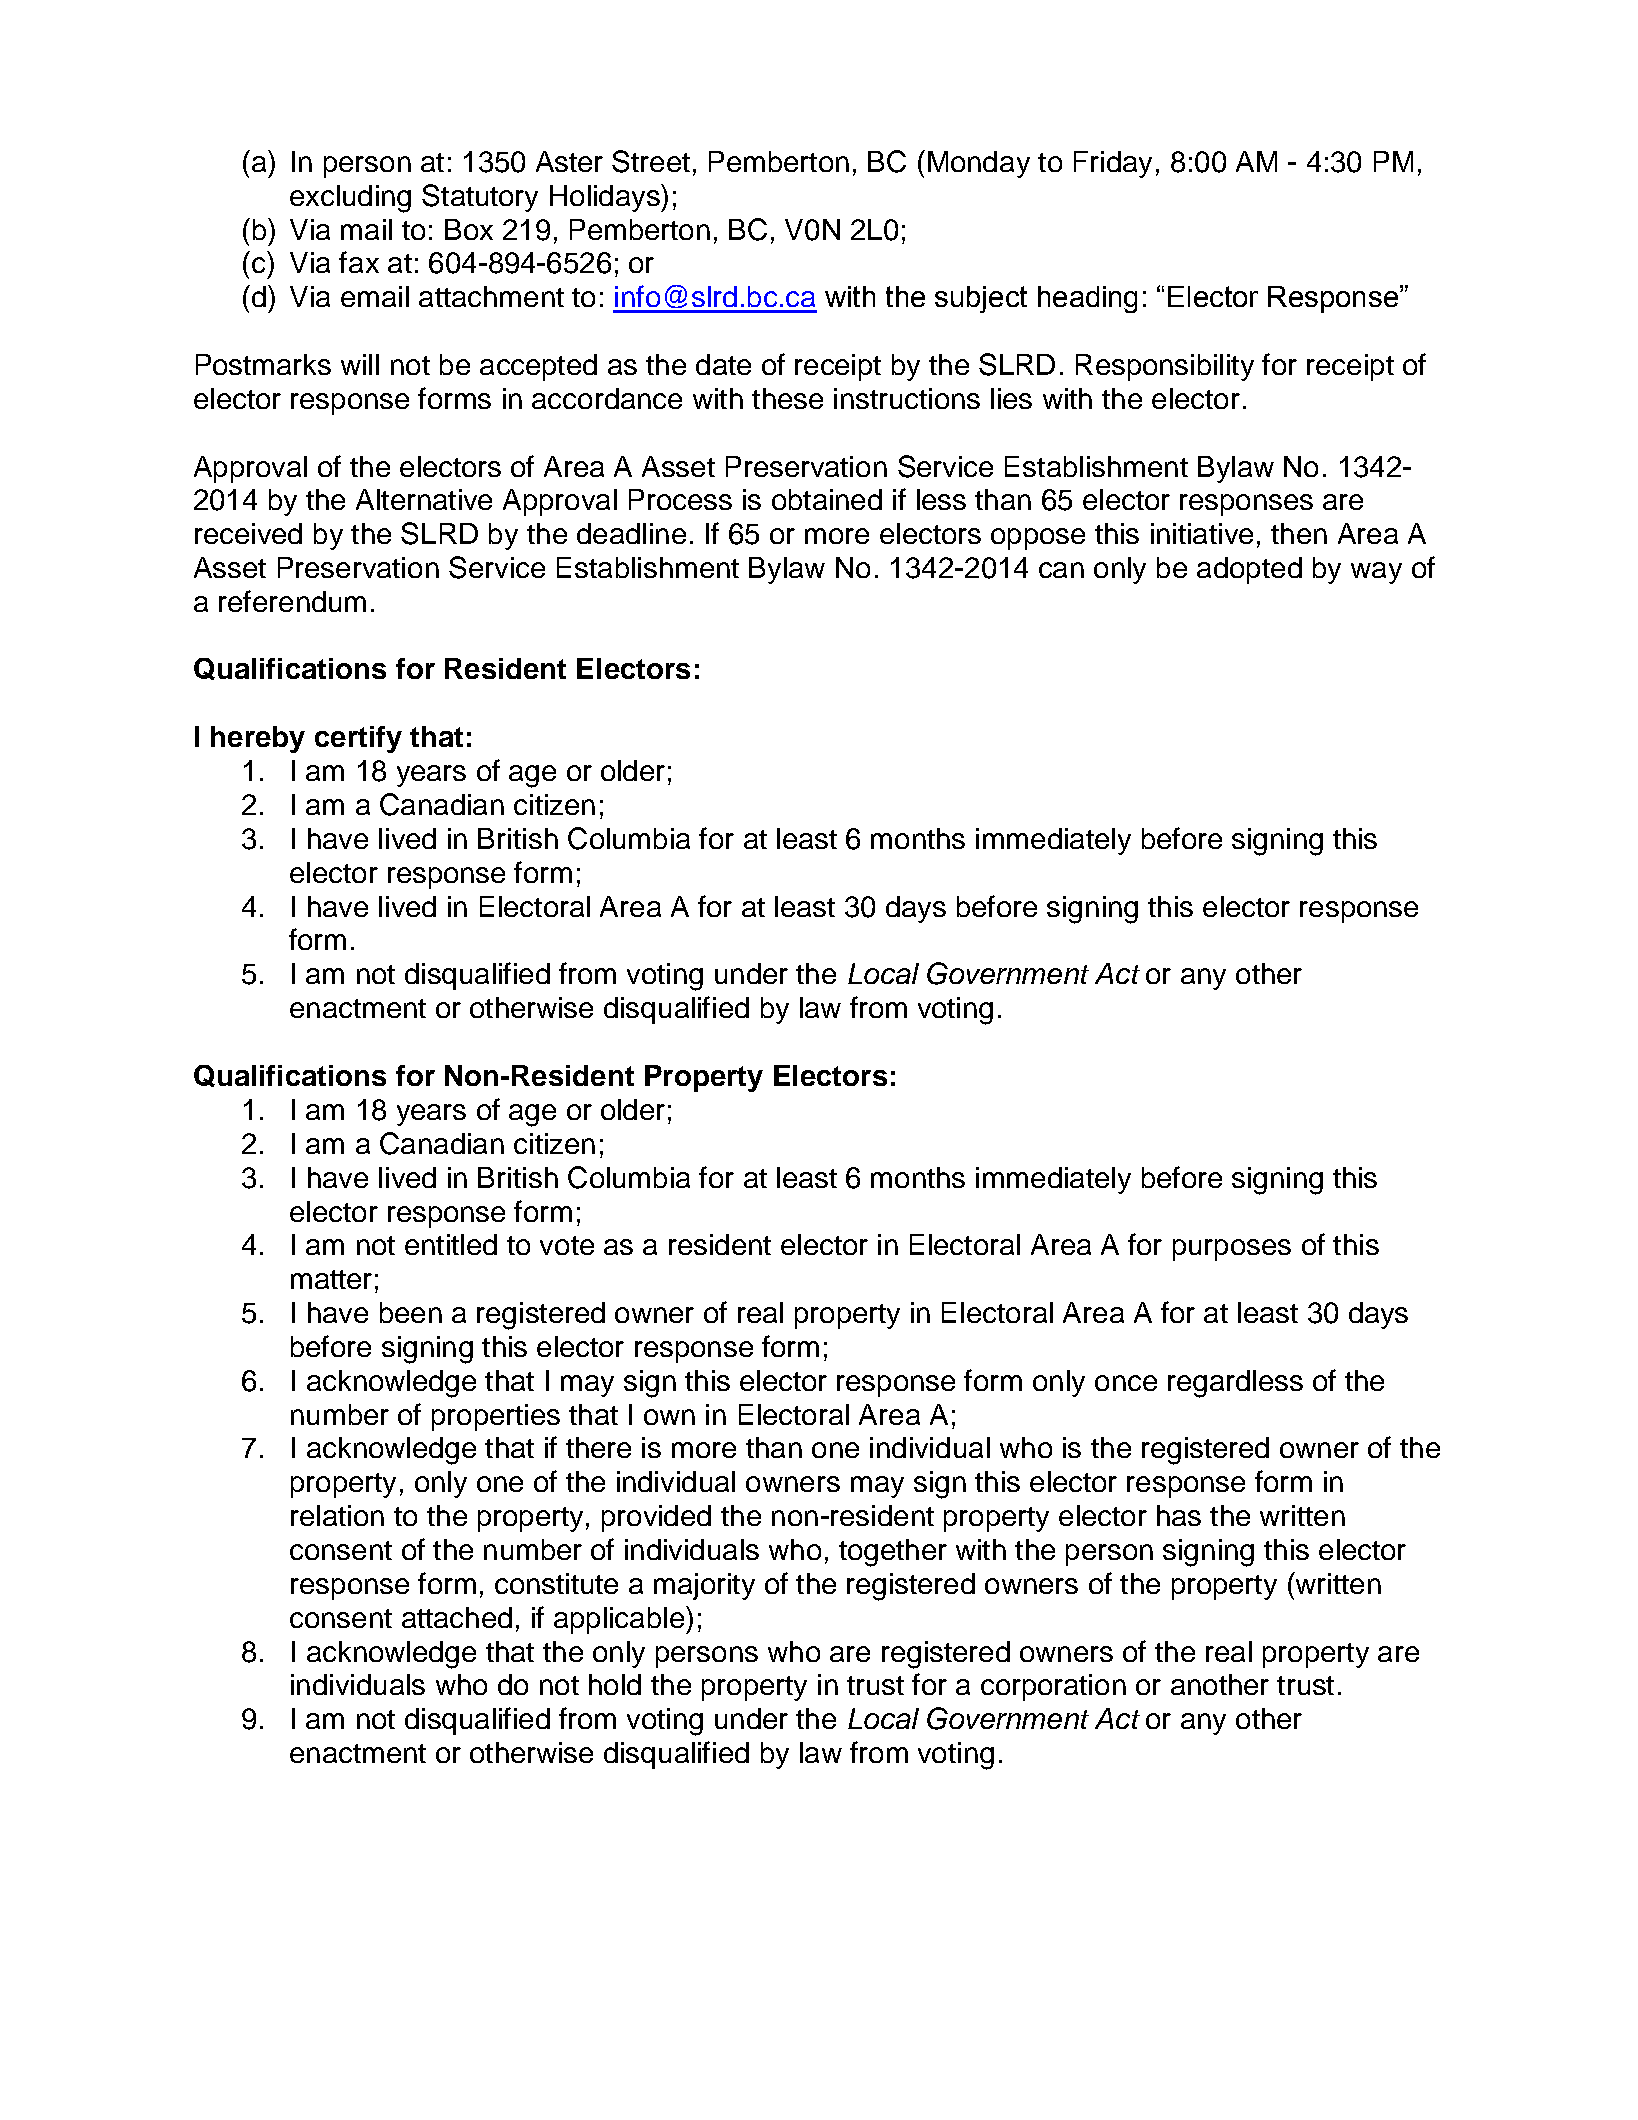 The width and height of the screenshot is (1638, 2120). What do you see at coordinates (567, 1245) in the screenshot?
I see `vote` at bounding box center [567, 1245].
